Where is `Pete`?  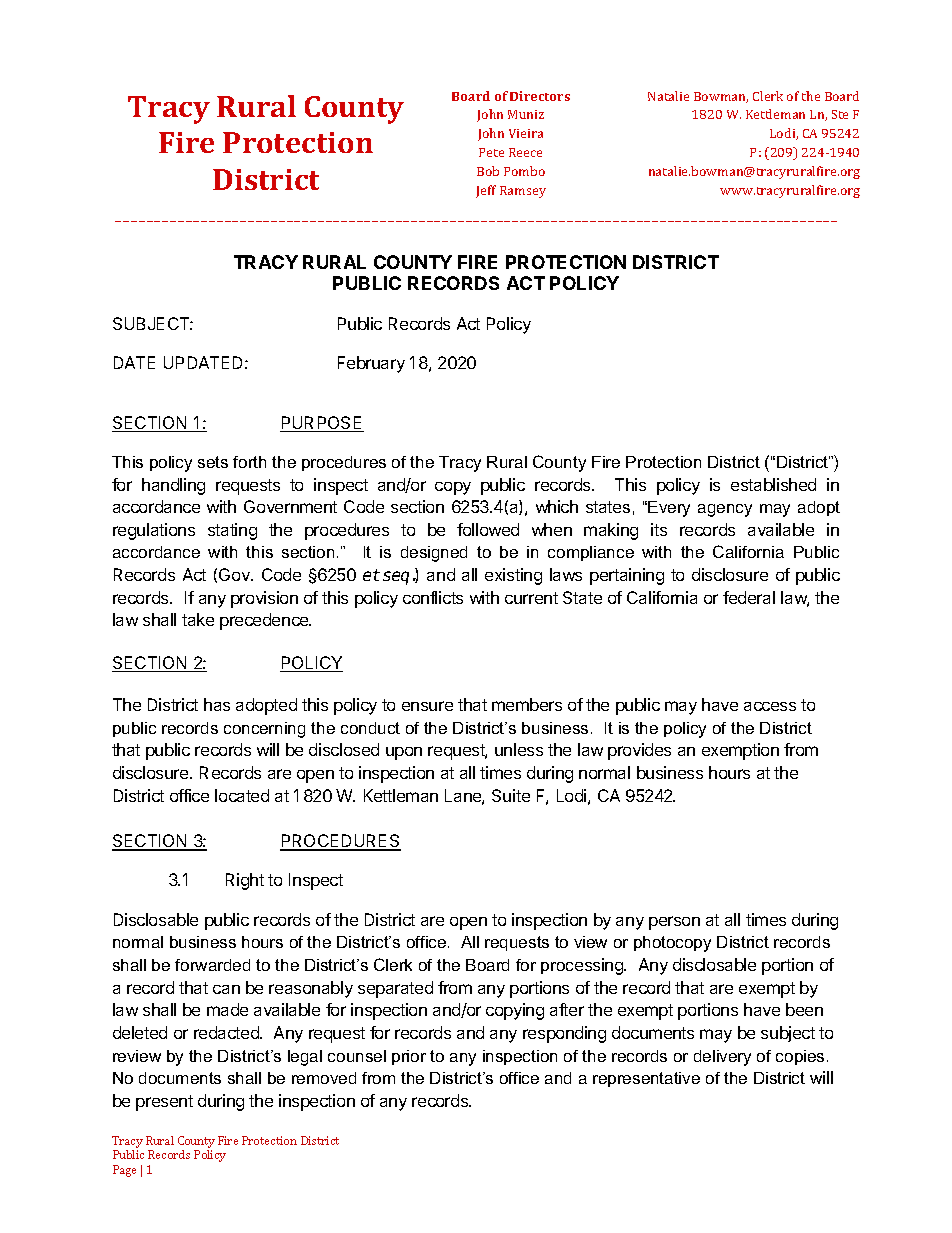 Pete is located at coordinates (491, 152).
